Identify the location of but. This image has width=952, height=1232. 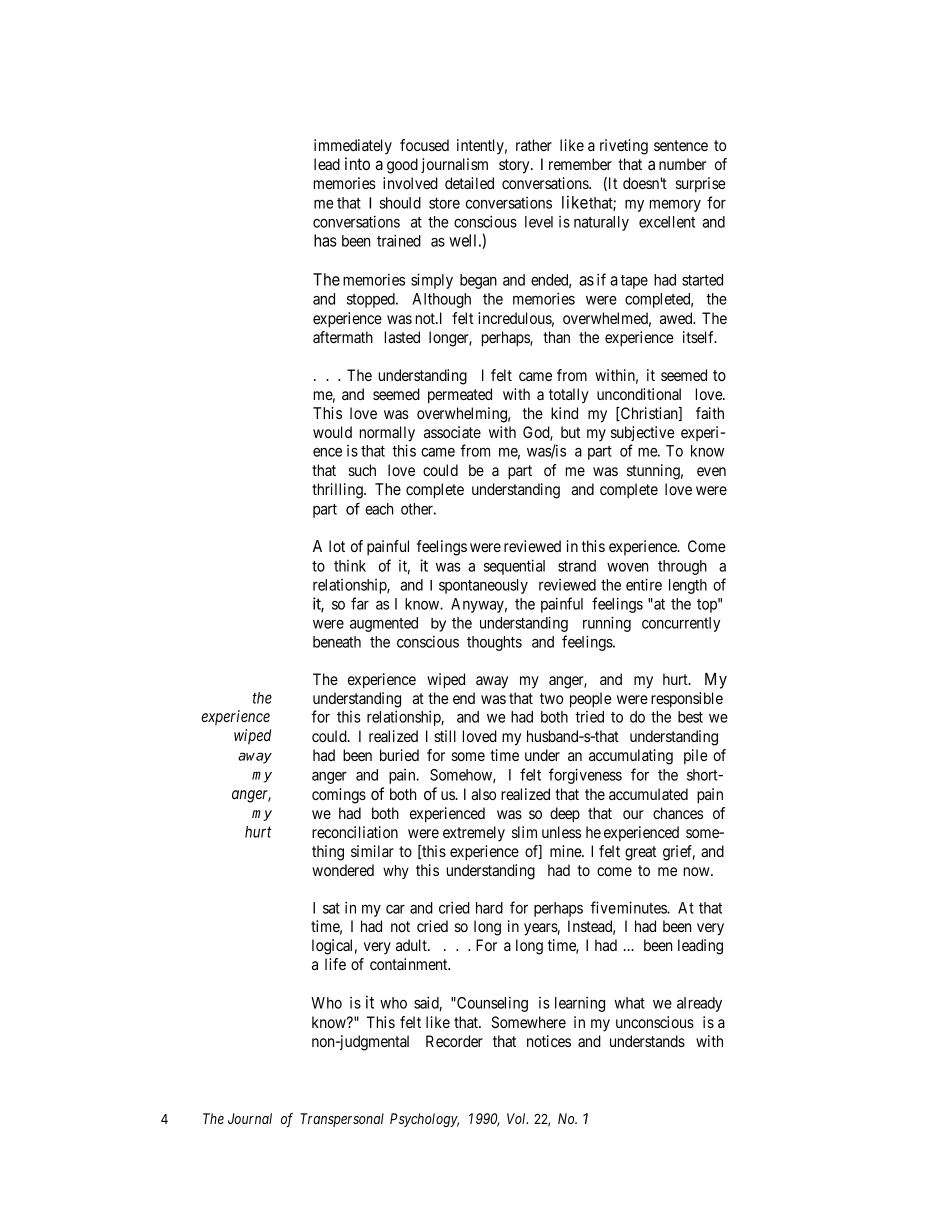
(570, 432).
